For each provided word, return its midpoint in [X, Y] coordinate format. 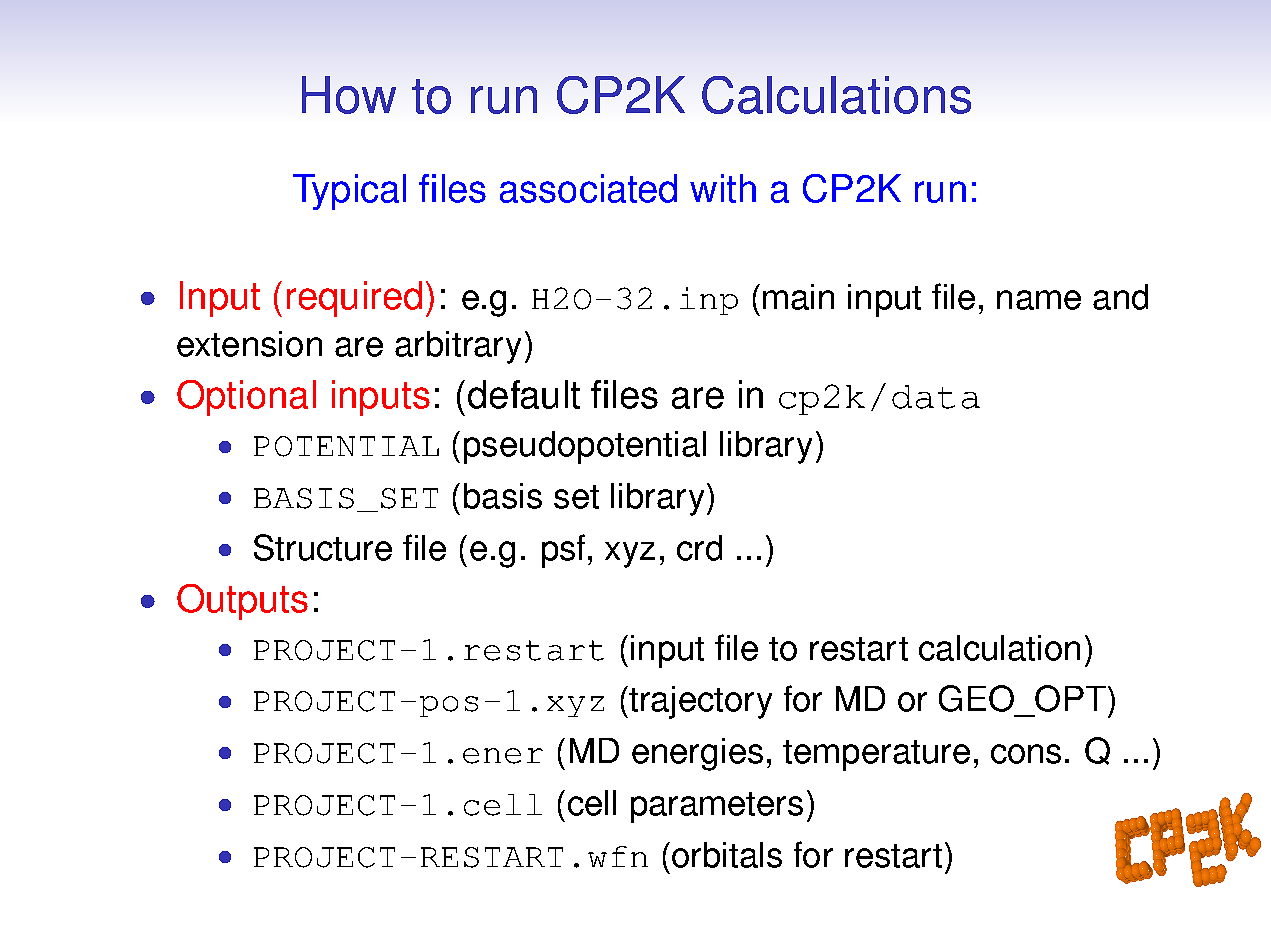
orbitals [727, 855]
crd [699, 548]
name [1039, 300]
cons [1026, 754]
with [723, 188]
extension [249, 344]
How [349, 95]
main [798, 297]
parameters [717, 807]
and [1120, 297]
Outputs [242, 602]
